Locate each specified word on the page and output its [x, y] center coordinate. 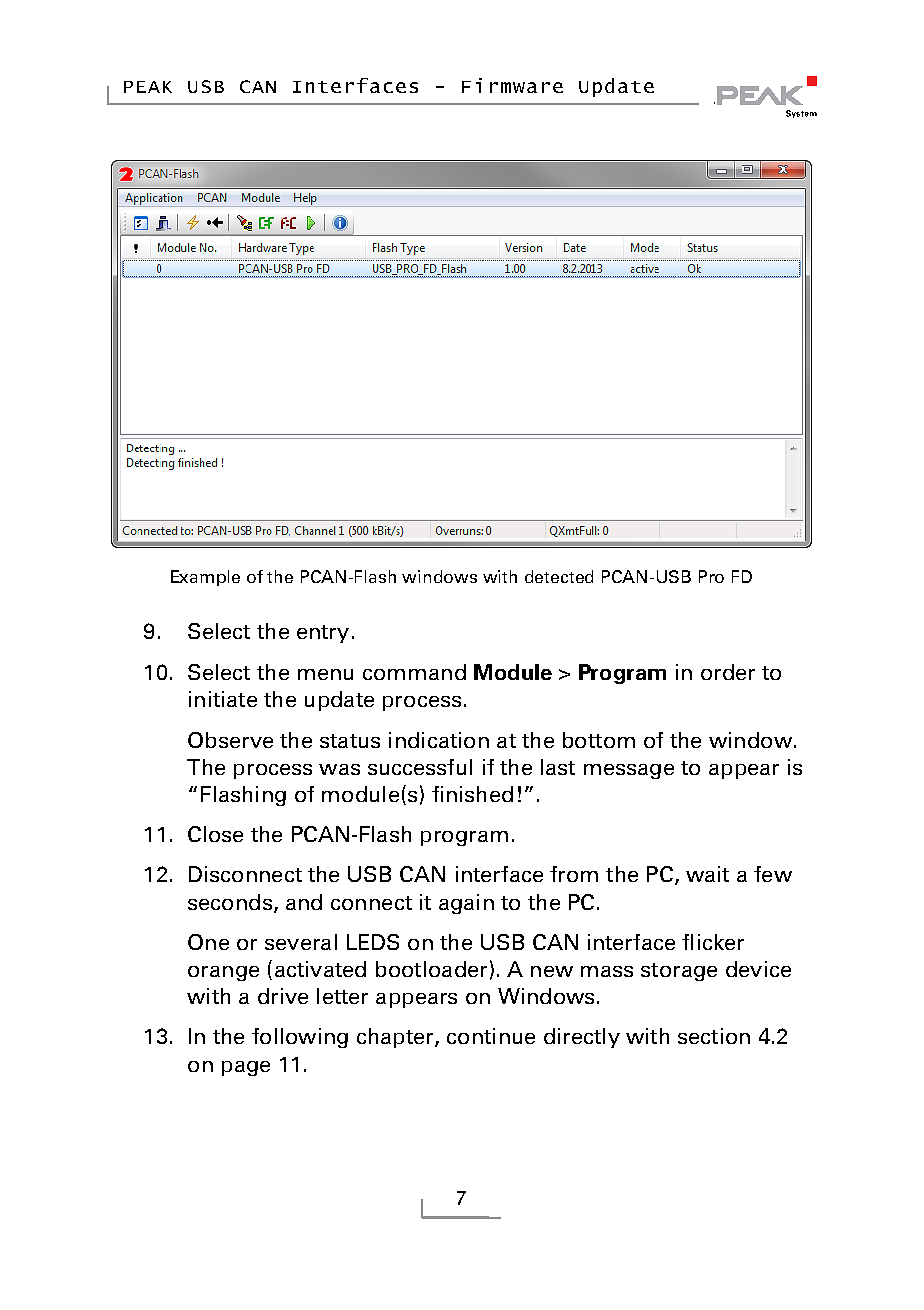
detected [559, 576]
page [246, 1068]
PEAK [148, 87]
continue [491, 1036]
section [714, 1036]
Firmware [512, 85]
